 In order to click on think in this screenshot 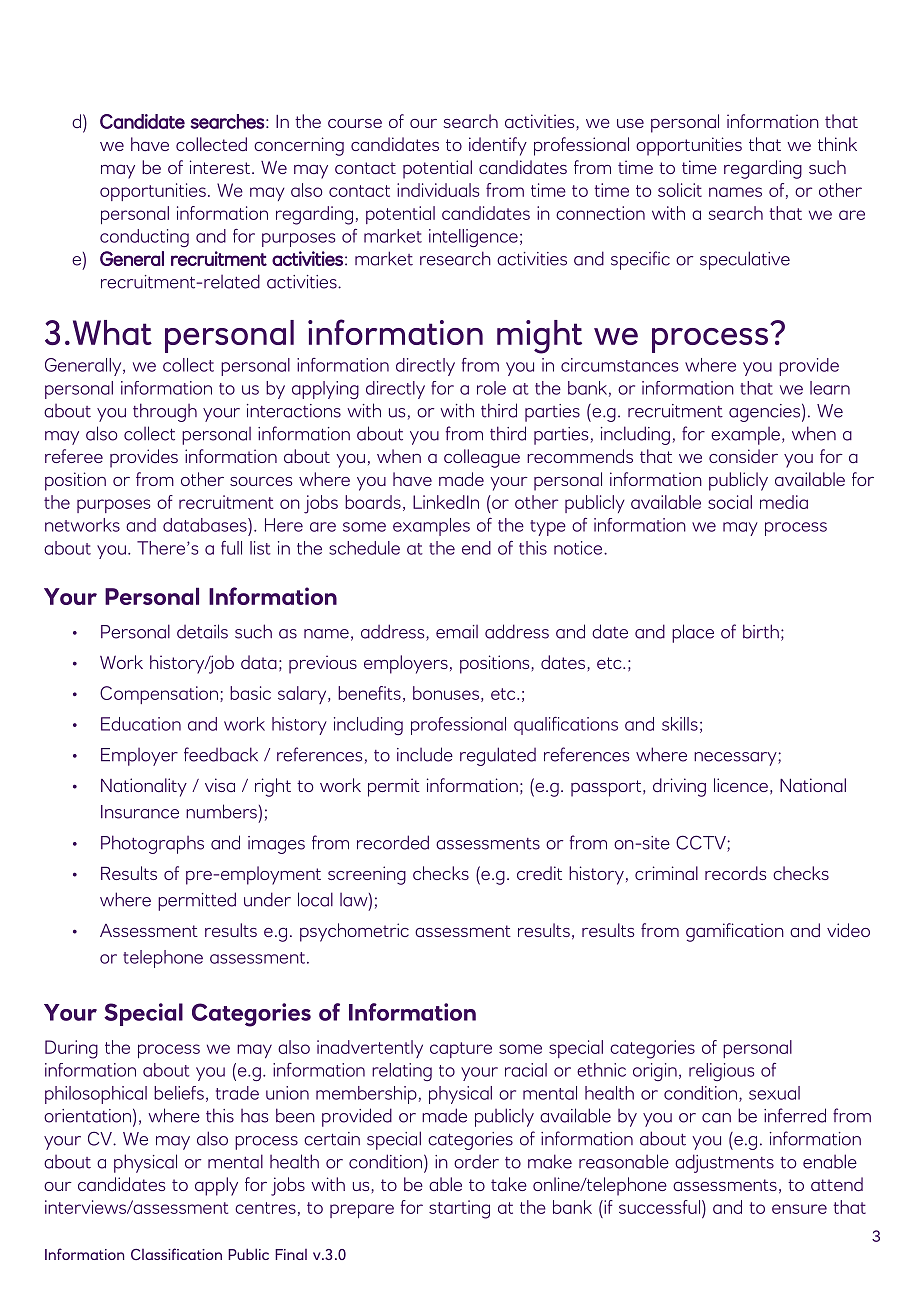, I will do `click(837, 144)`.
